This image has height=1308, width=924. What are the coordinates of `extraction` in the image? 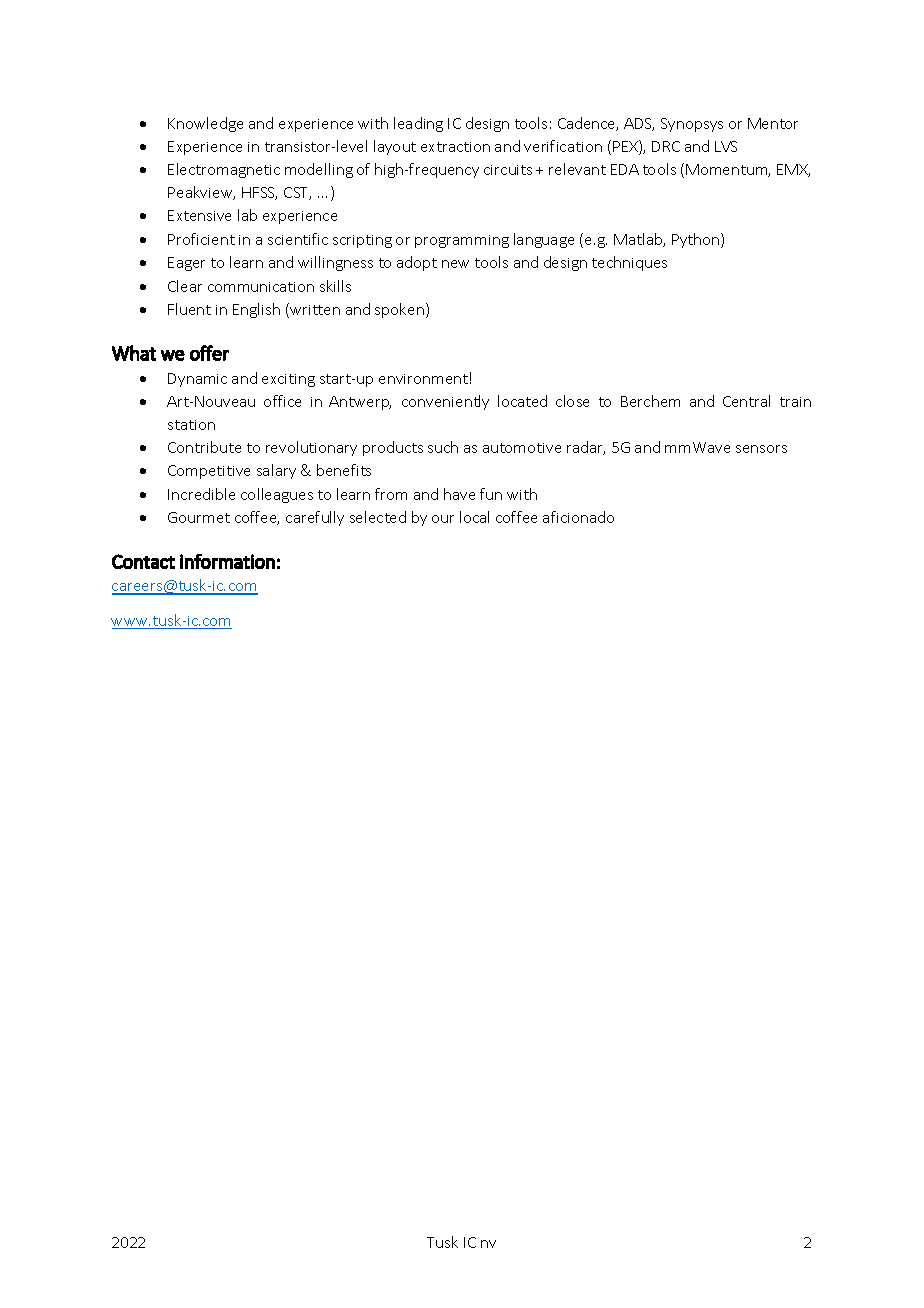 It's located at (455, 147).
